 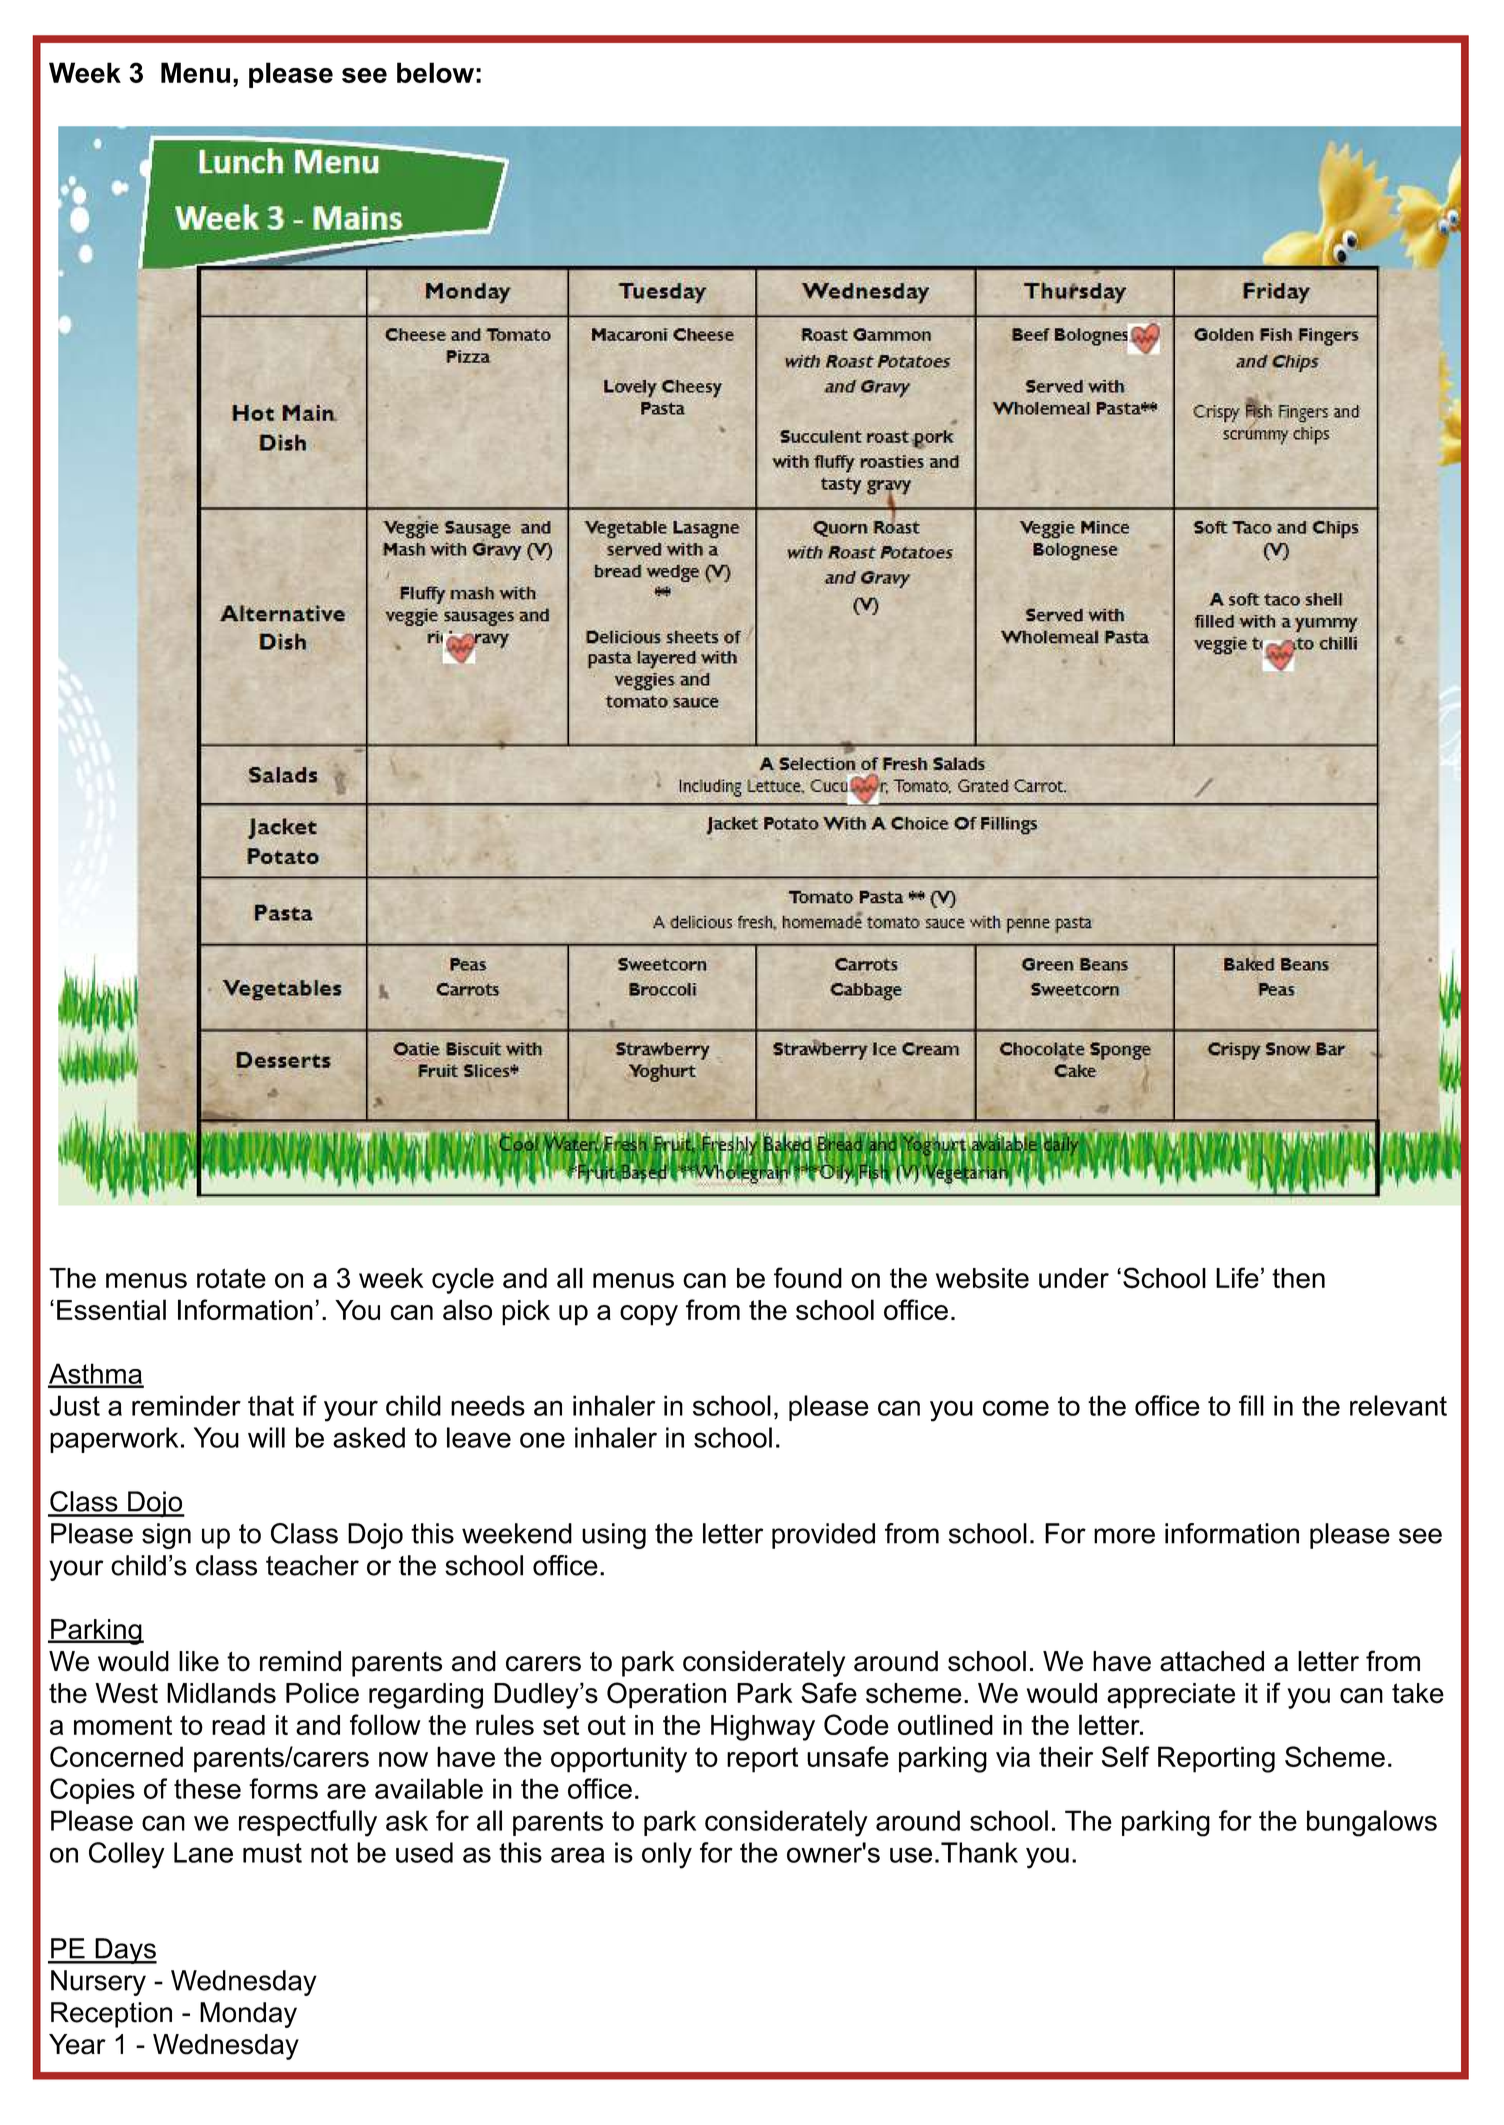 What do you see at coordinates (982, 1278) in the screenshot?
I see `website` at bounding box center [982, 1278].
